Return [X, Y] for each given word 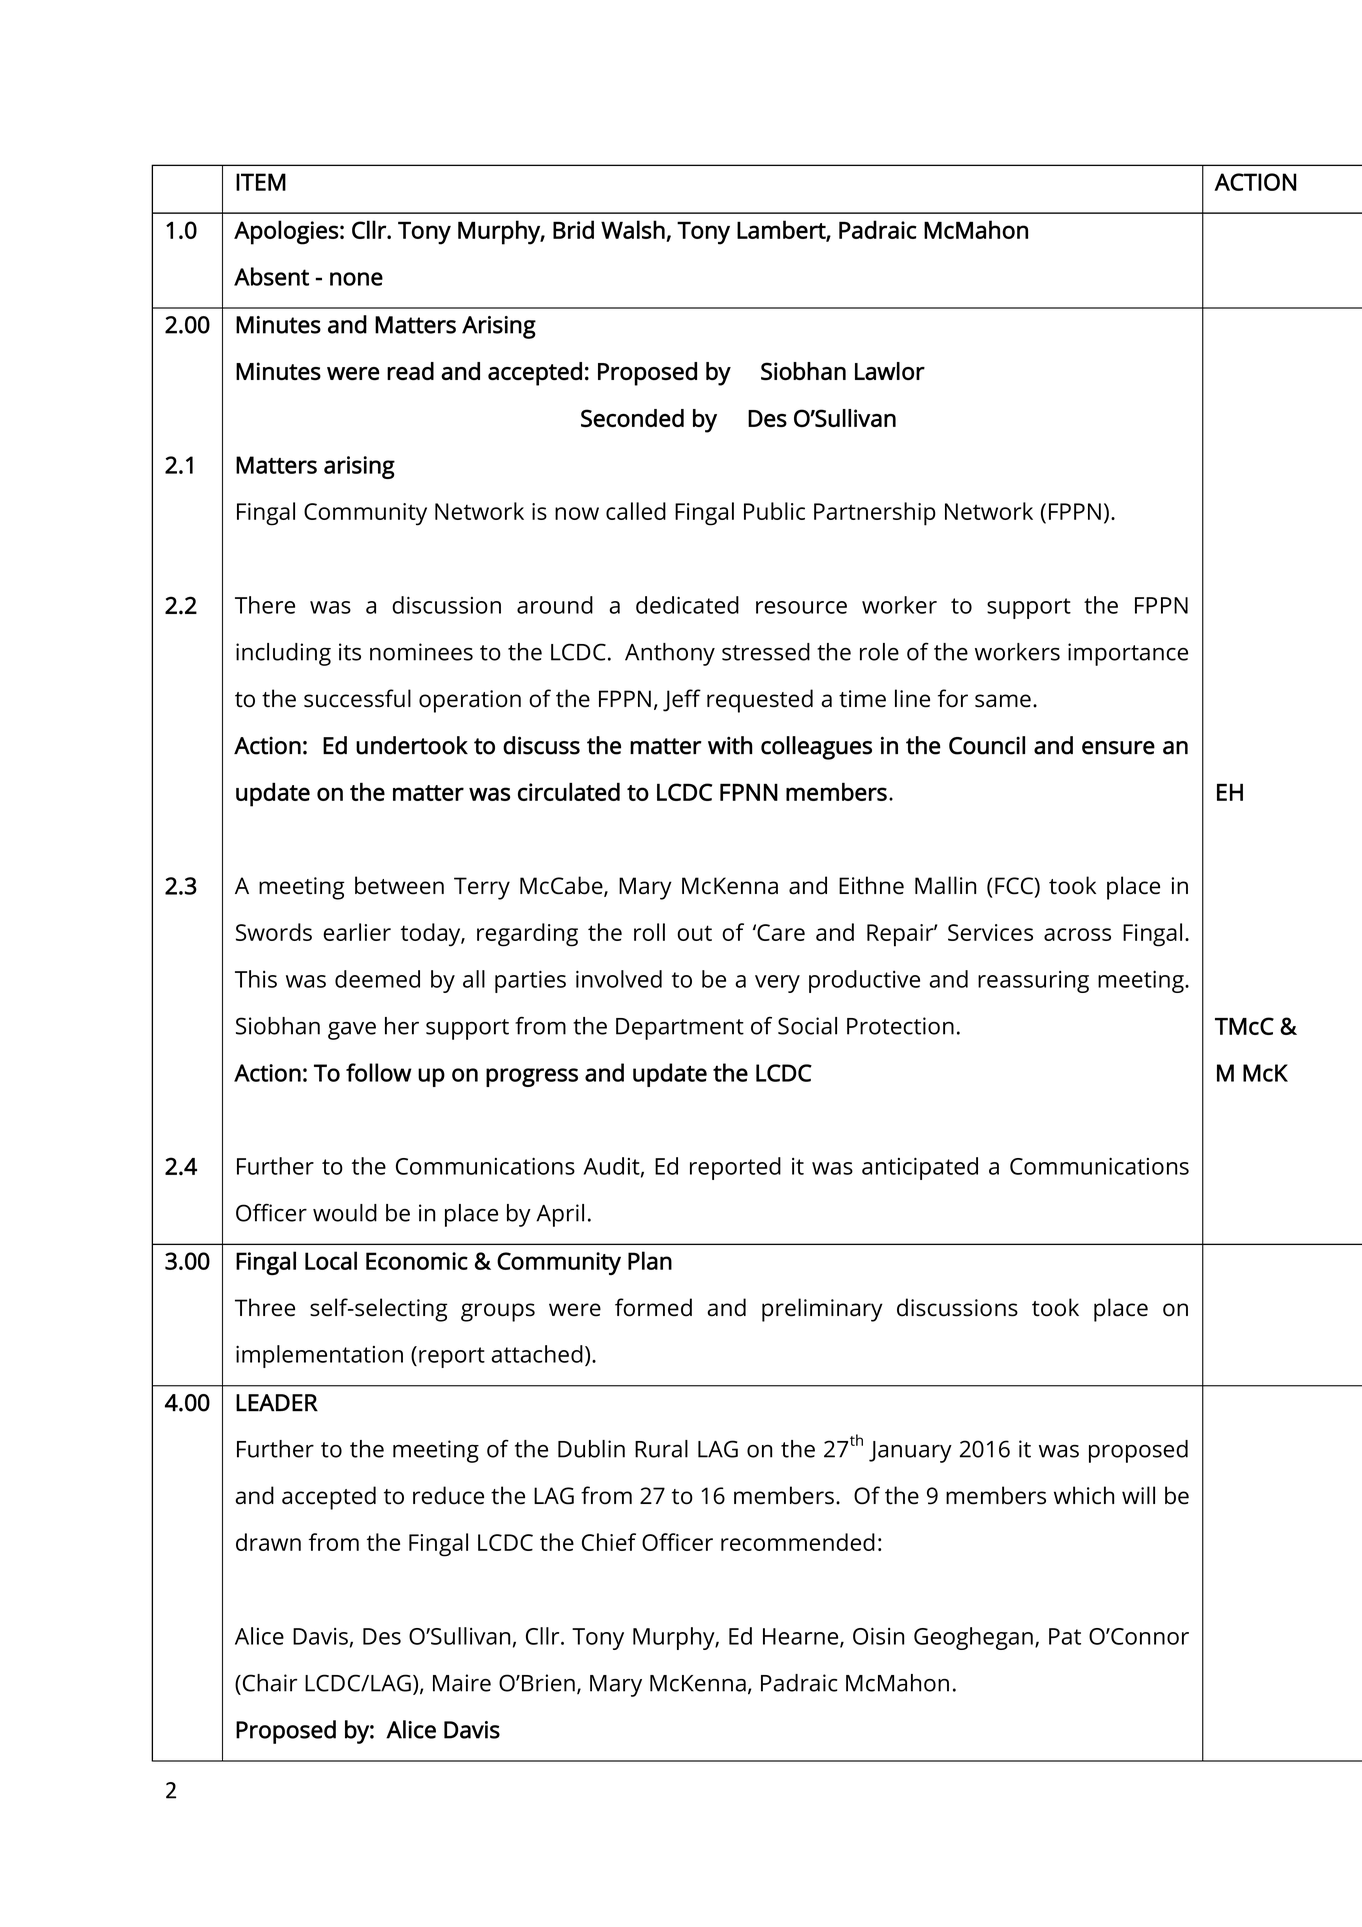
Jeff [682, 700]
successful [357, 698]
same [1003, 701]
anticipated [920, 1168]
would [345, 1213]
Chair [270, 1683]
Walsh [633, 229]
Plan [650, 1260]
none [356, 279]
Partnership [875, 514]
